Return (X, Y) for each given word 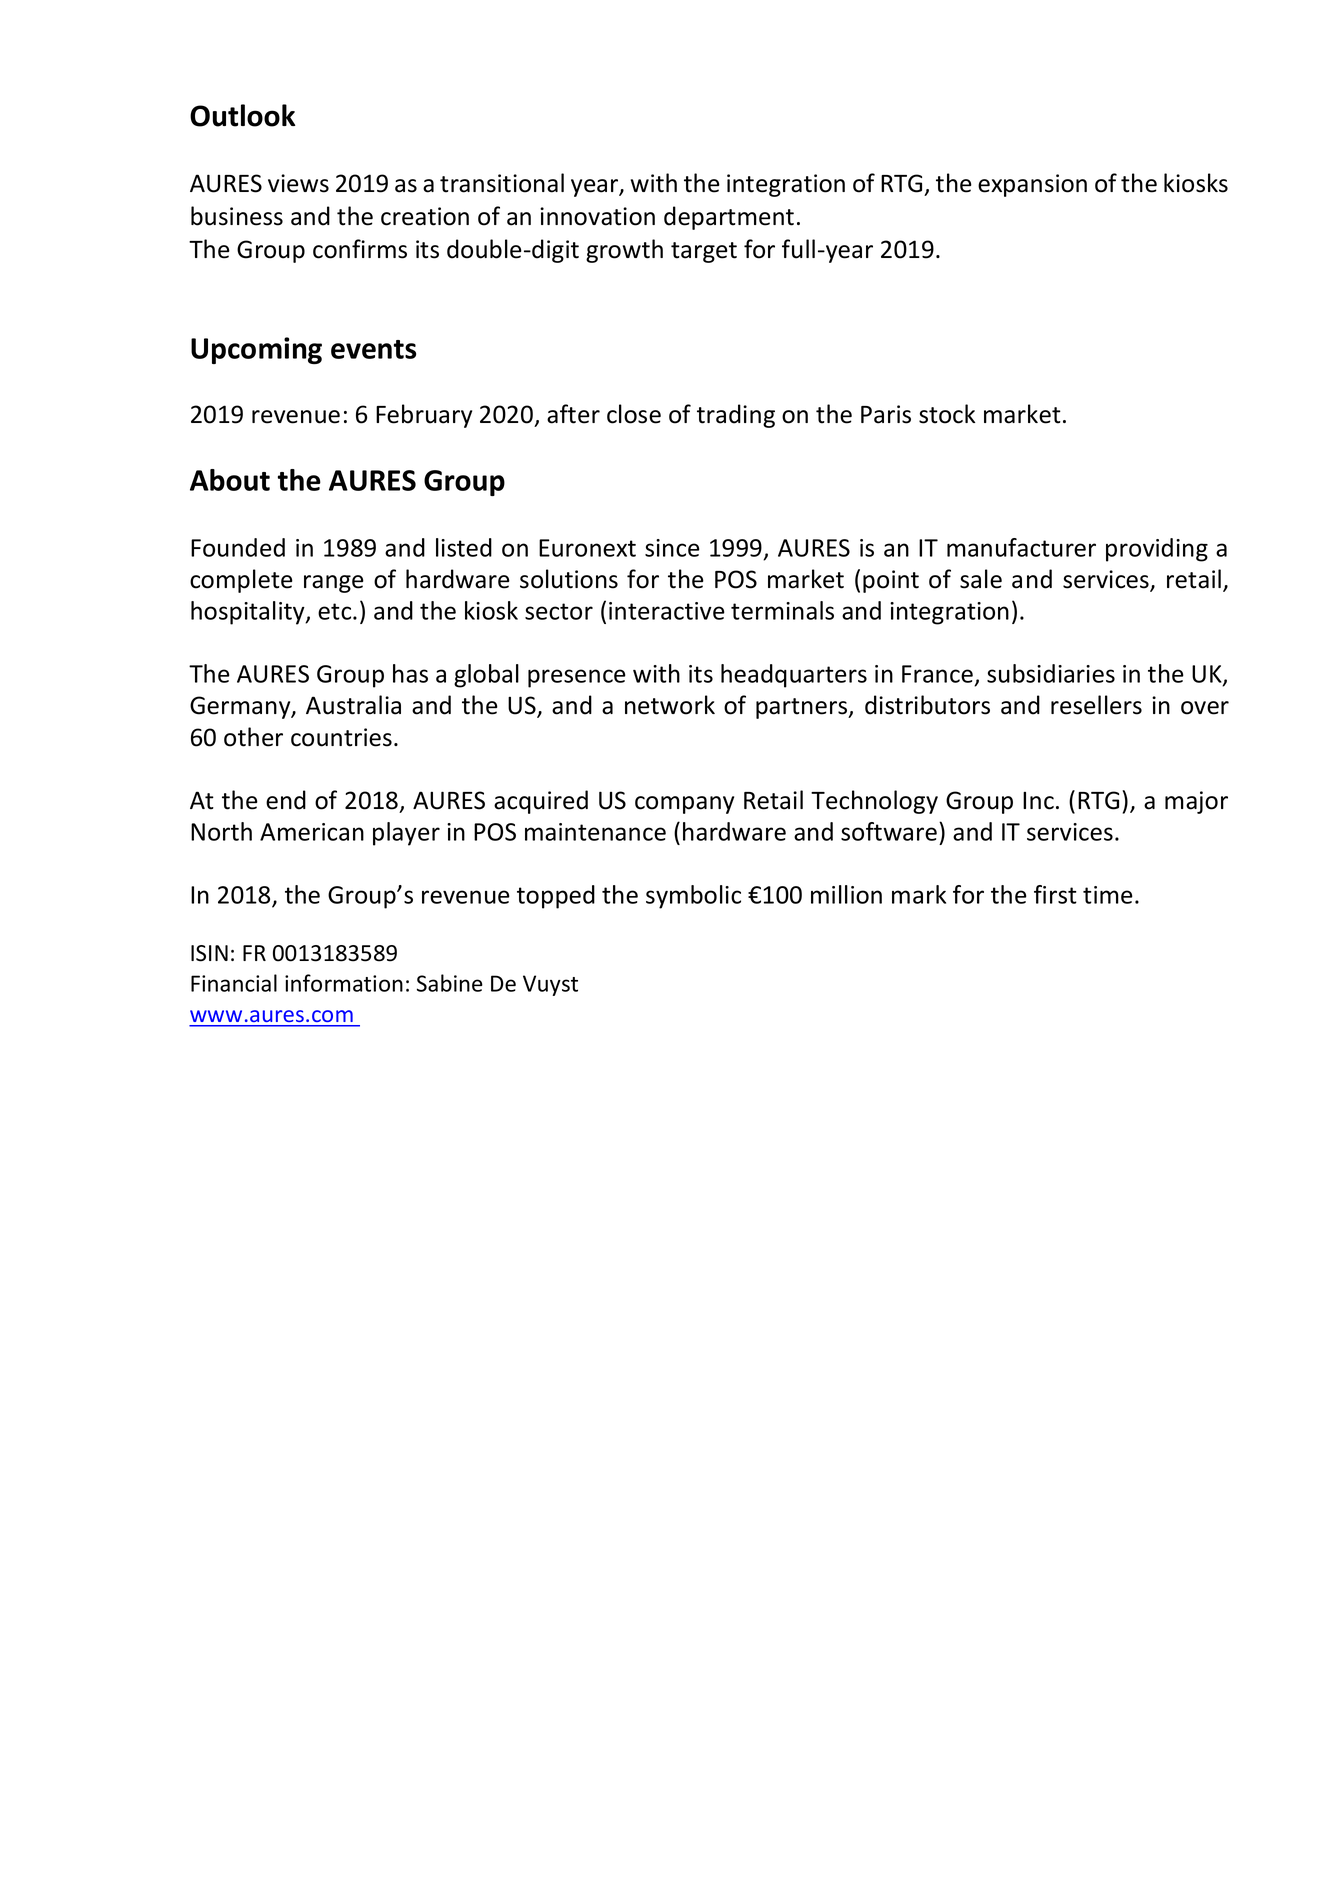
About (230, 480)
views (298, 183)
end (286, 800)
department (729, 218)
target (704, 252)
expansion (1032, 185)
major (1196, 802)
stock (947, 414)
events (373, 349)
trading (736, 416)
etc (336, 611)
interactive (667, 611)
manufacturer (1021, 547)
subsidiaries (1051, 673)
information (344, 983)
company (684, 805)
